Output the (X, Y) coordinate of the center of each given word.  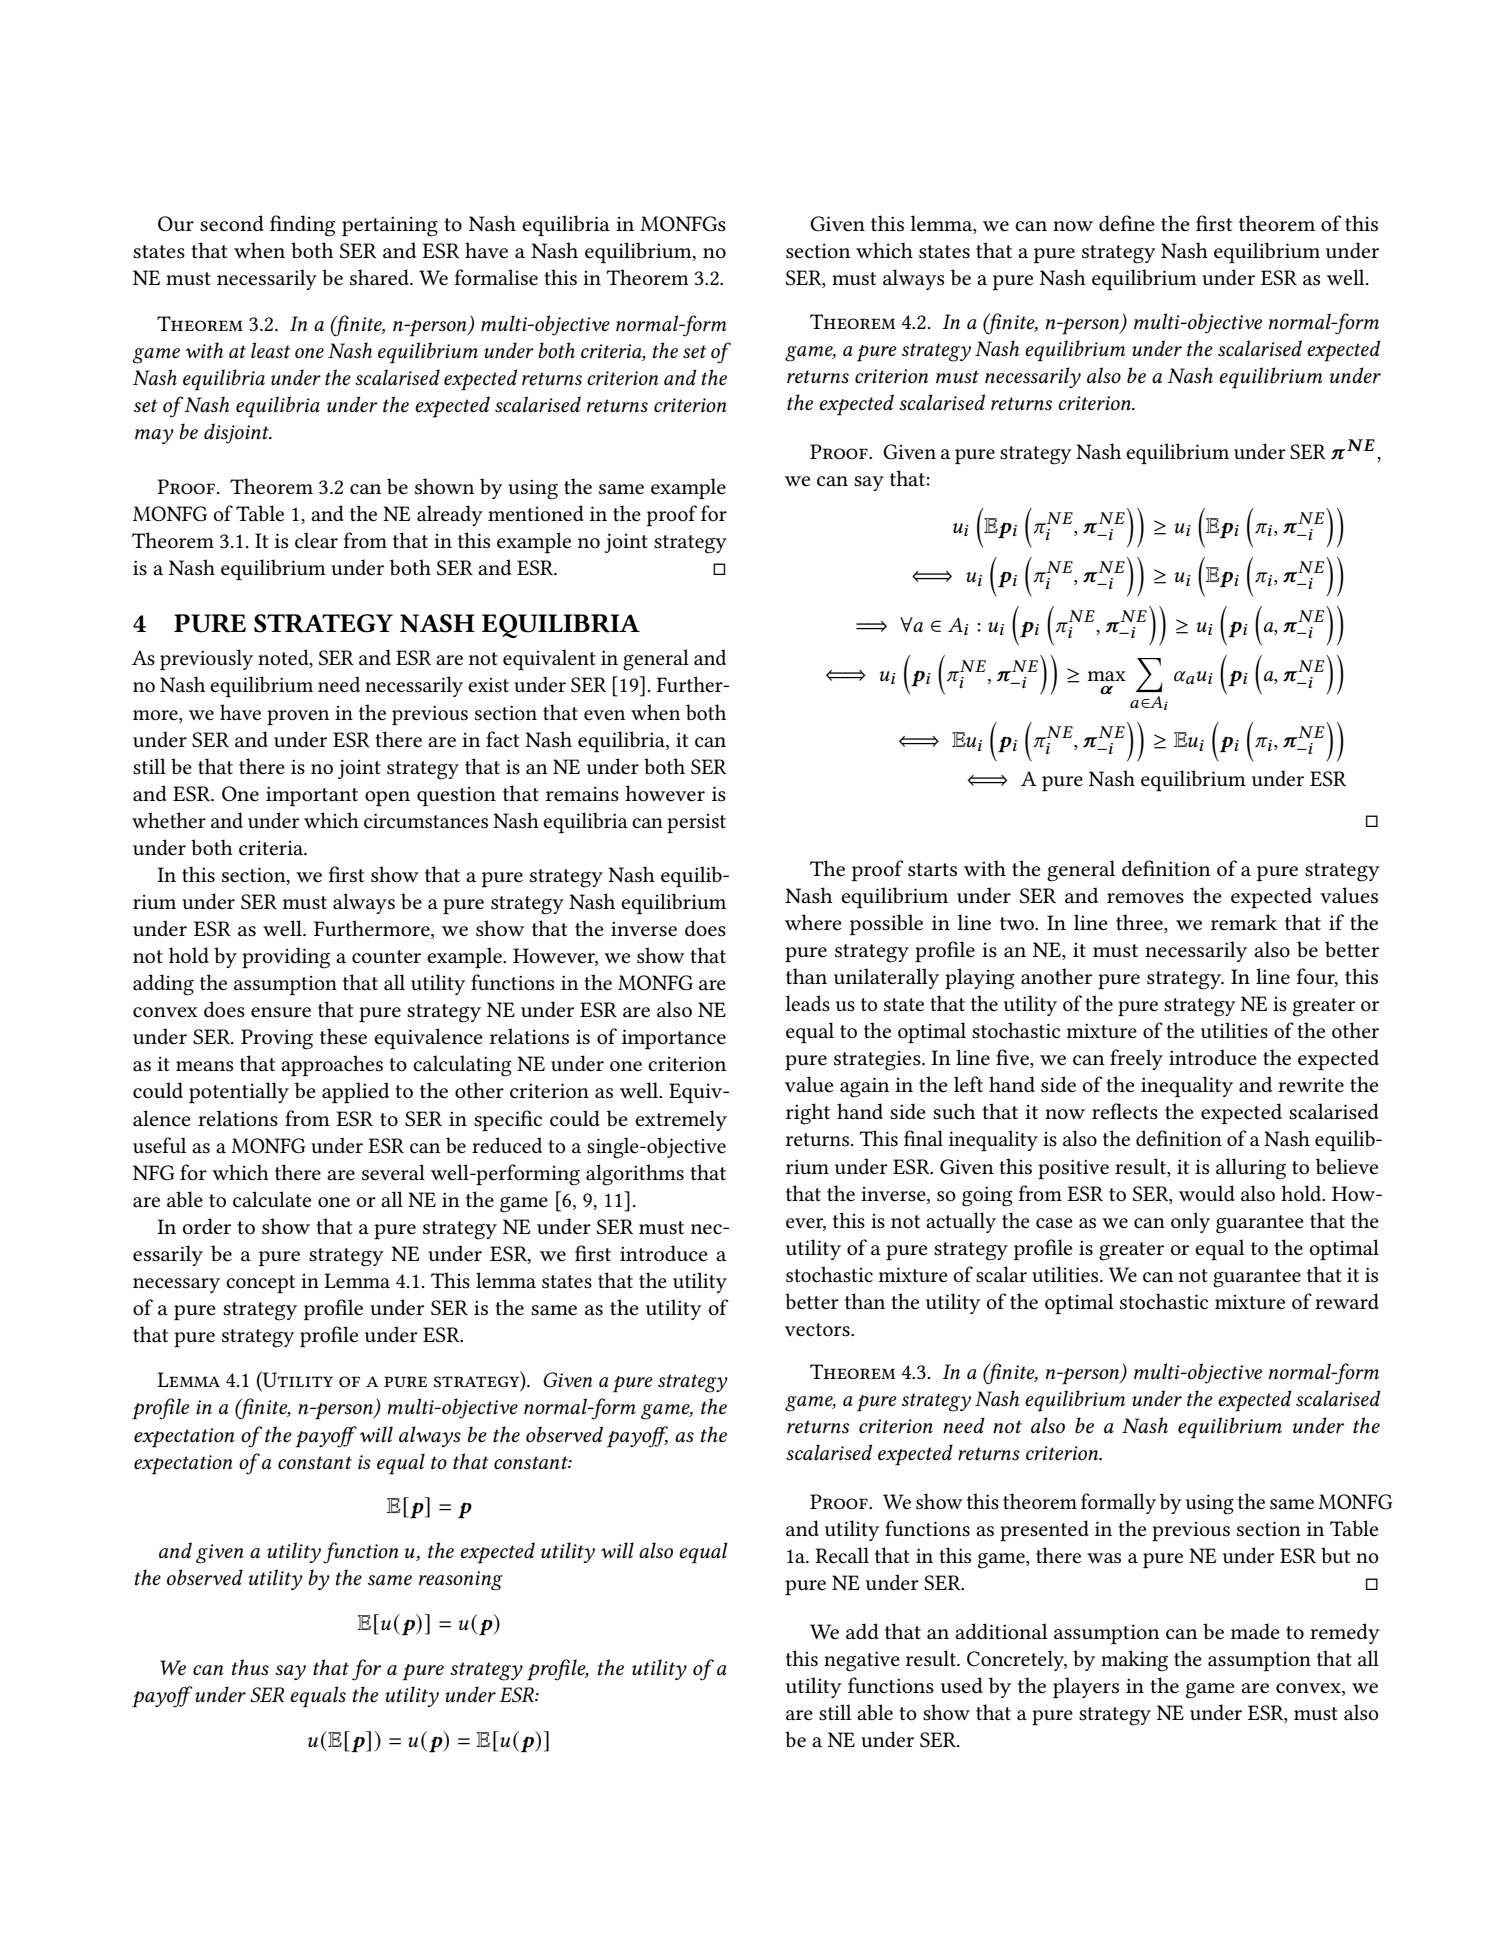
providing (286, 958)
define (1127, 223)
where (813, 922)
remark (1244, 922)
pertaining (390, 226)
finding (303, 226)
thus (250, 1667)
